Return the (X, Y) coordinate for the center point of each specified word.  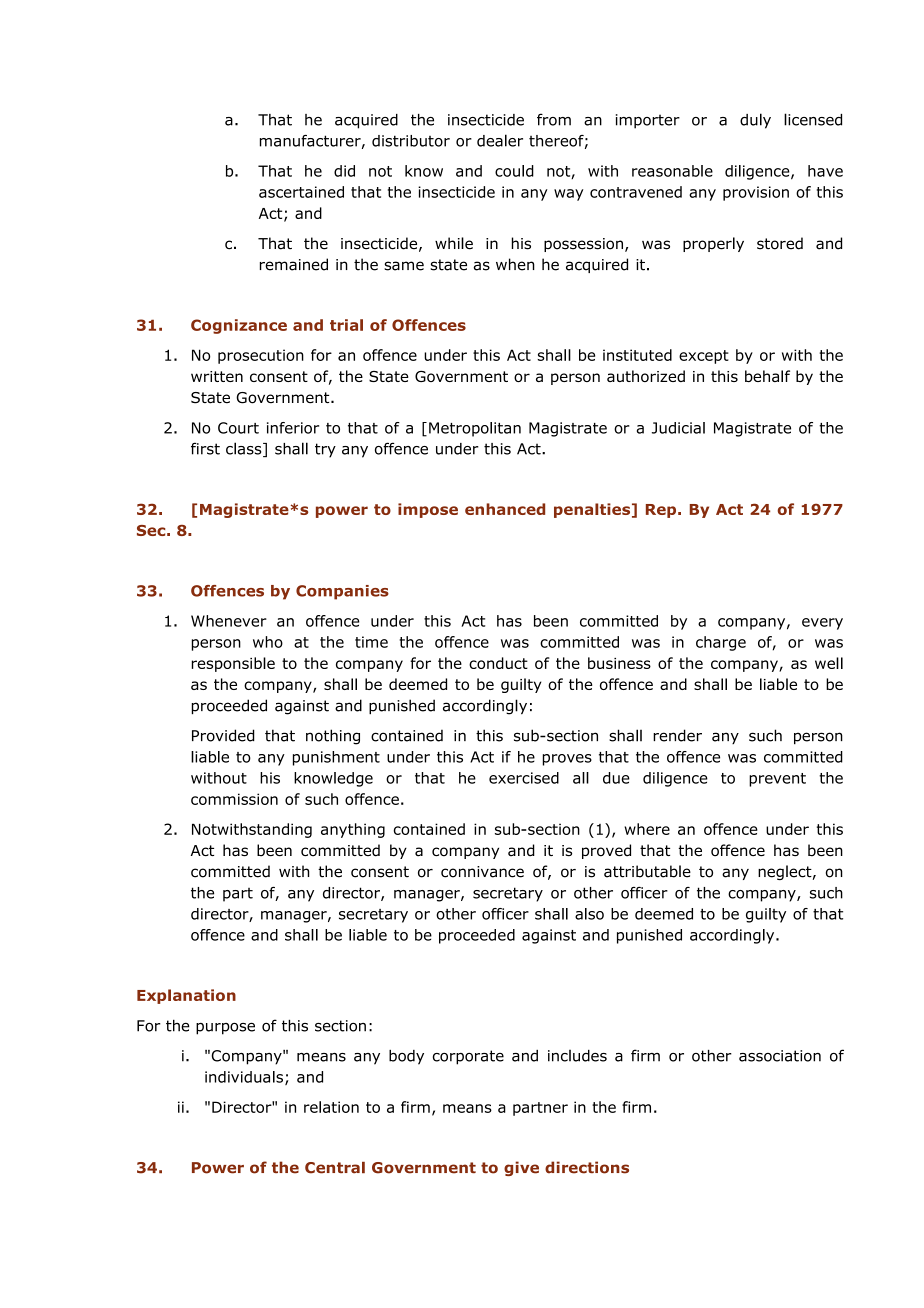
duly (755, 121)
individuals (244, 1077)
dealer (500, 140)
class (245, 449)
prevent (777, 780)
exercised (524, 778)
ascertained (301, 192)
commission (234, 799)
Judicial (678, 428)
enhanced (505, 509)
